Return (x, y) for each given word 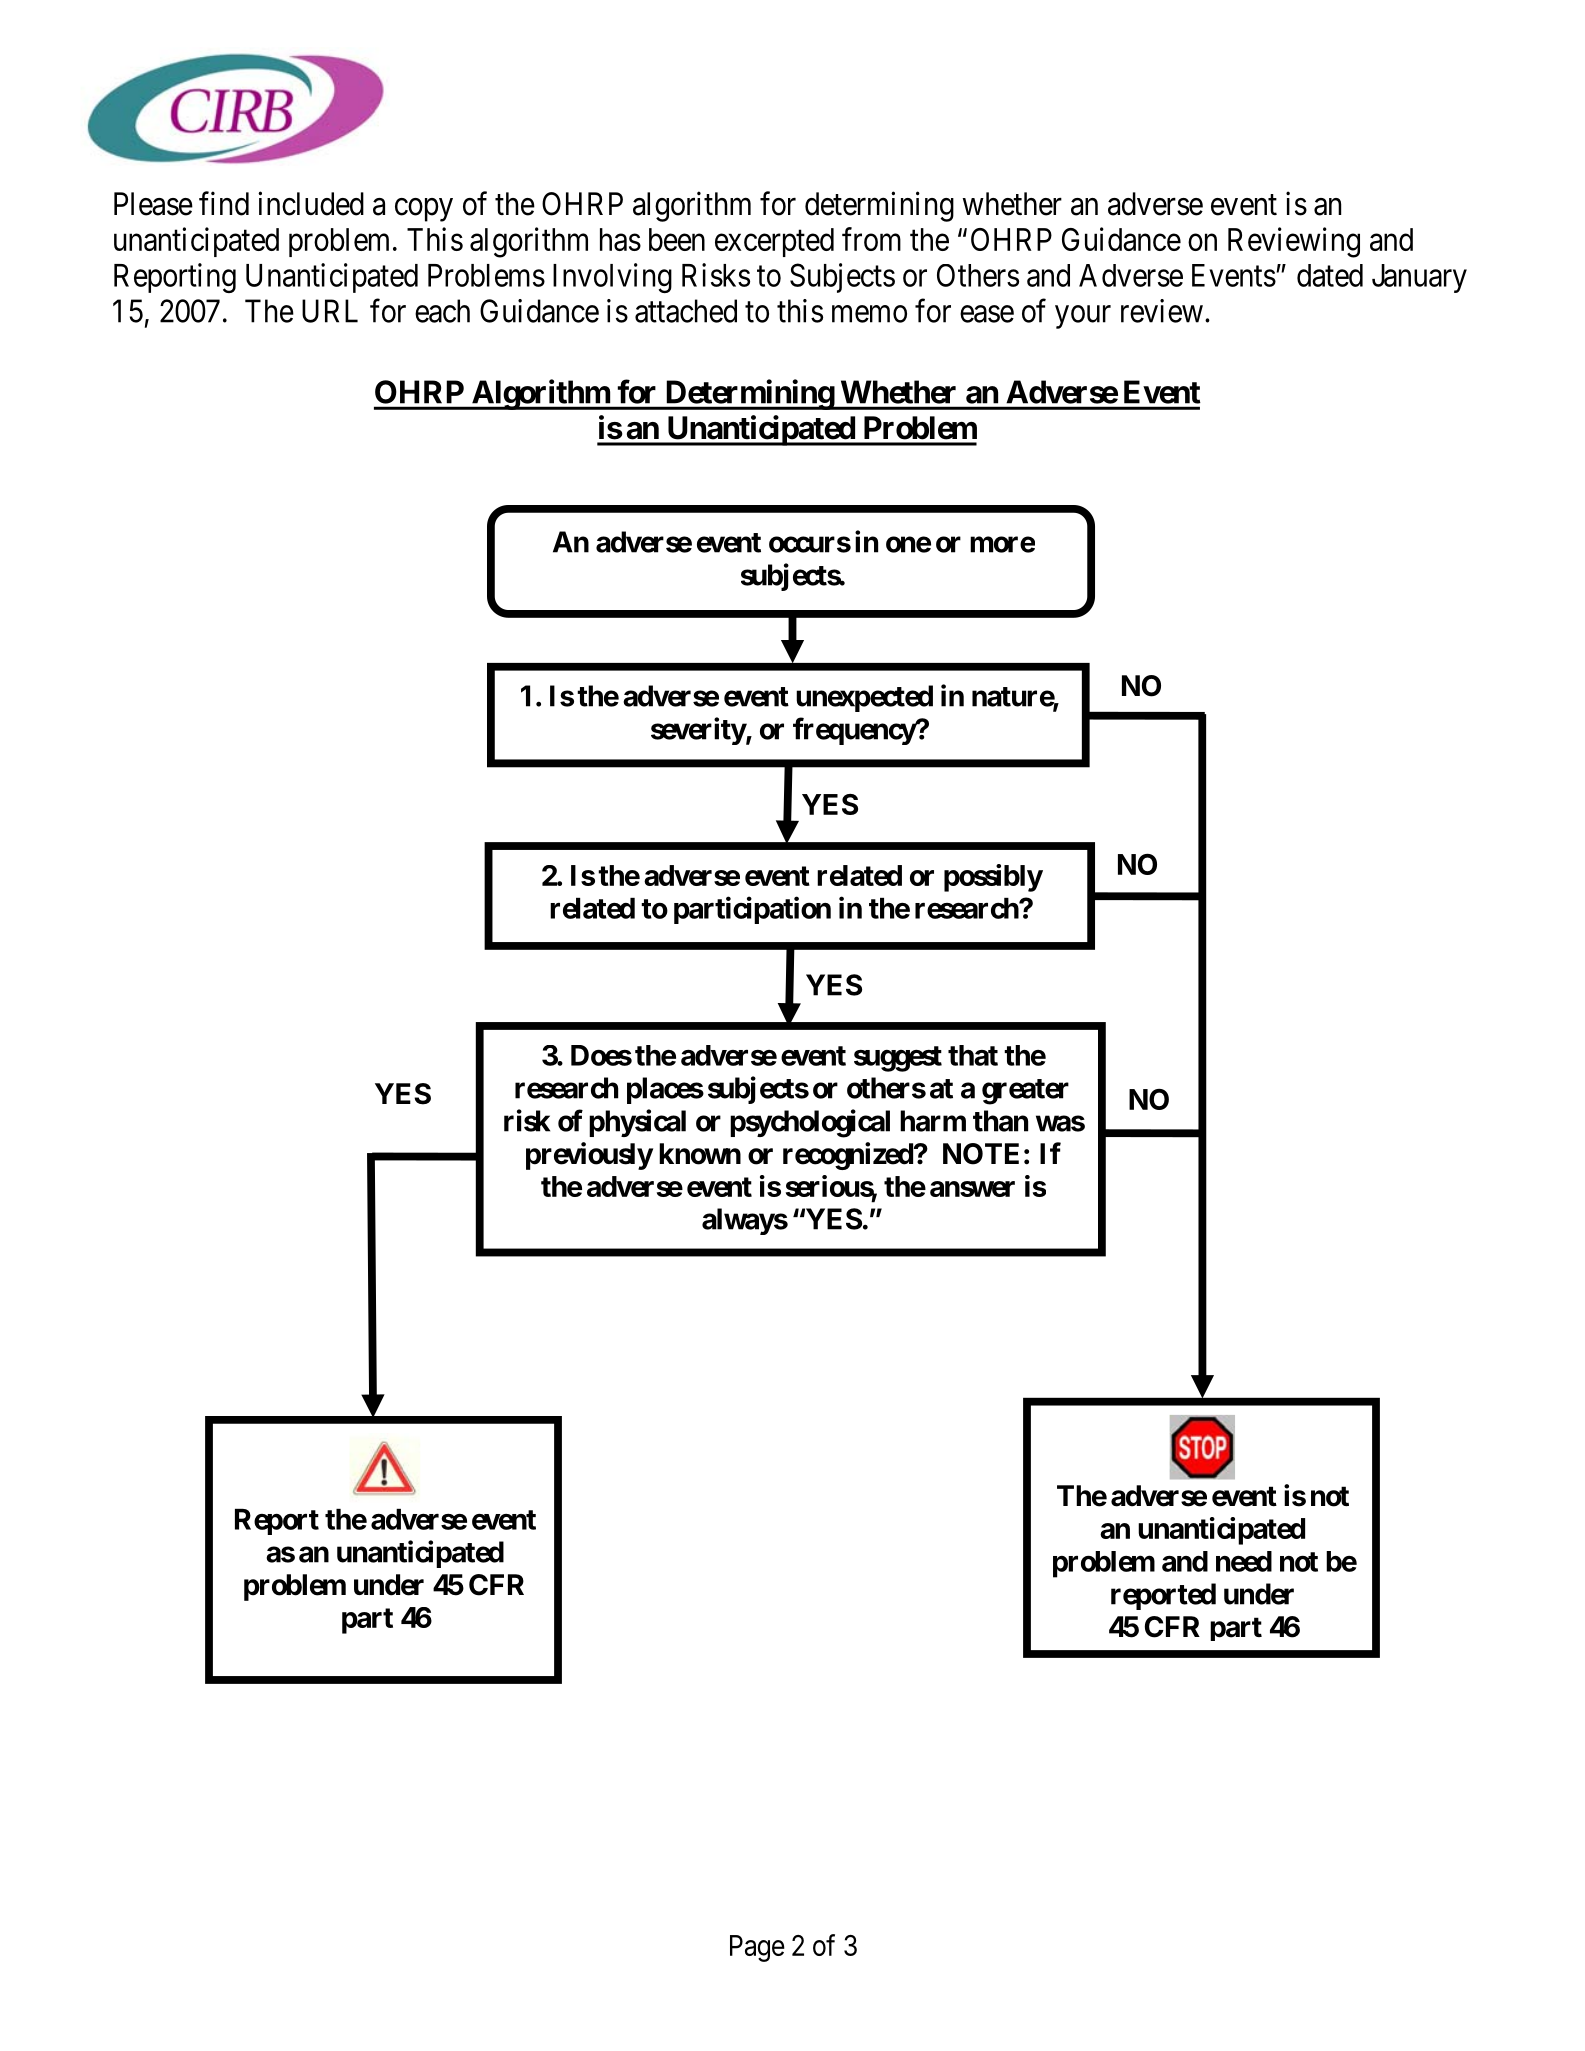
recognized (849, 1156)
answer (972, 1189)
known (700, 1154)
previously (589, 1156)
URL (330, 311)
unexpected (864, 698)
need (1244, 1561)
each (442, 311)
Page (757, 1948)
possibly (993, 878)
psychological (810, 1123)
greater (1025, 1092)
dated (1330, 275)
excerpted (774, 242)
